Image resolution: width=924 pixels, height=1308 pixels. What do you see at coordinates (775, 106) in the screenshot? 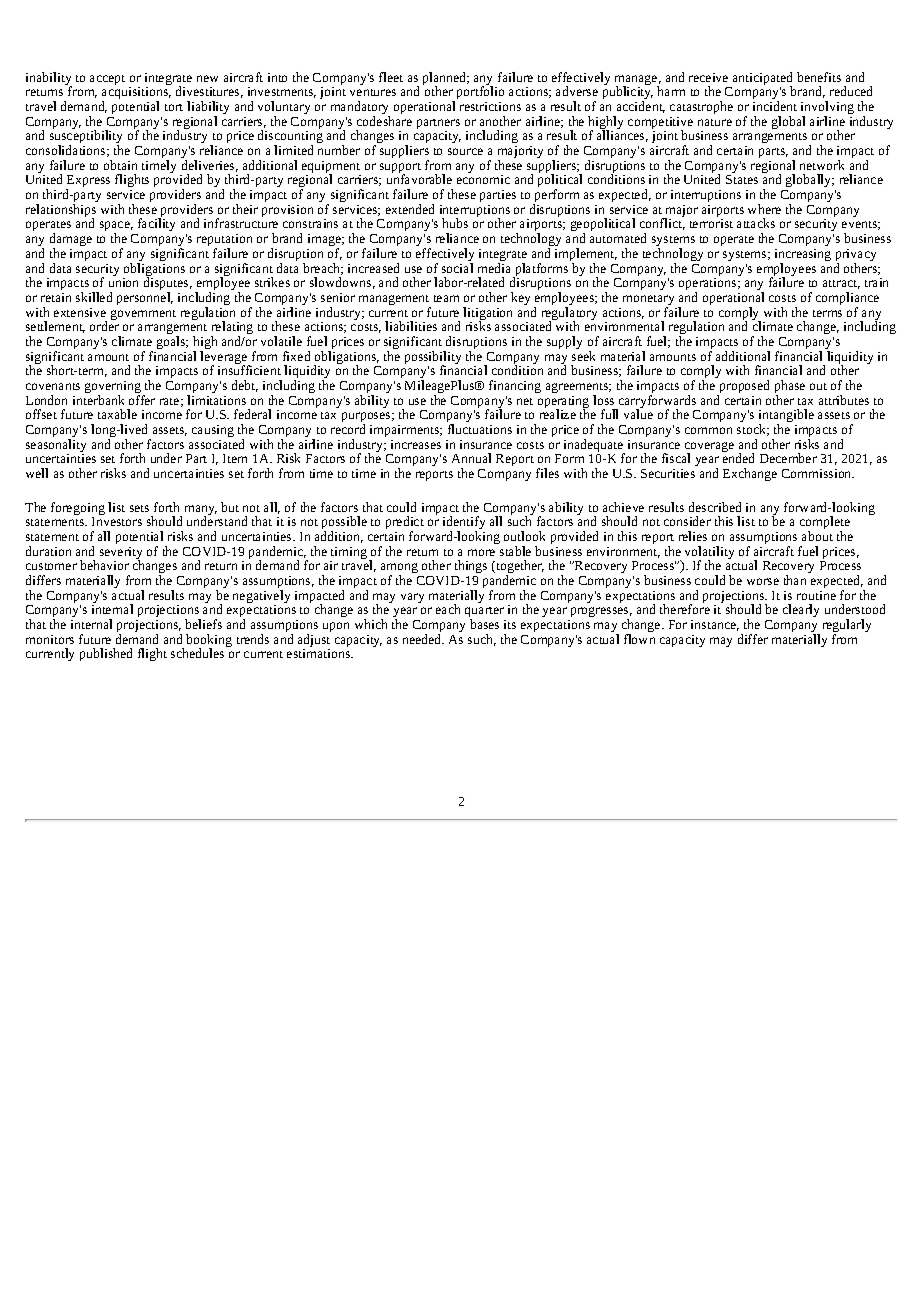
I see `incident` at bounding box center [775, 106].
